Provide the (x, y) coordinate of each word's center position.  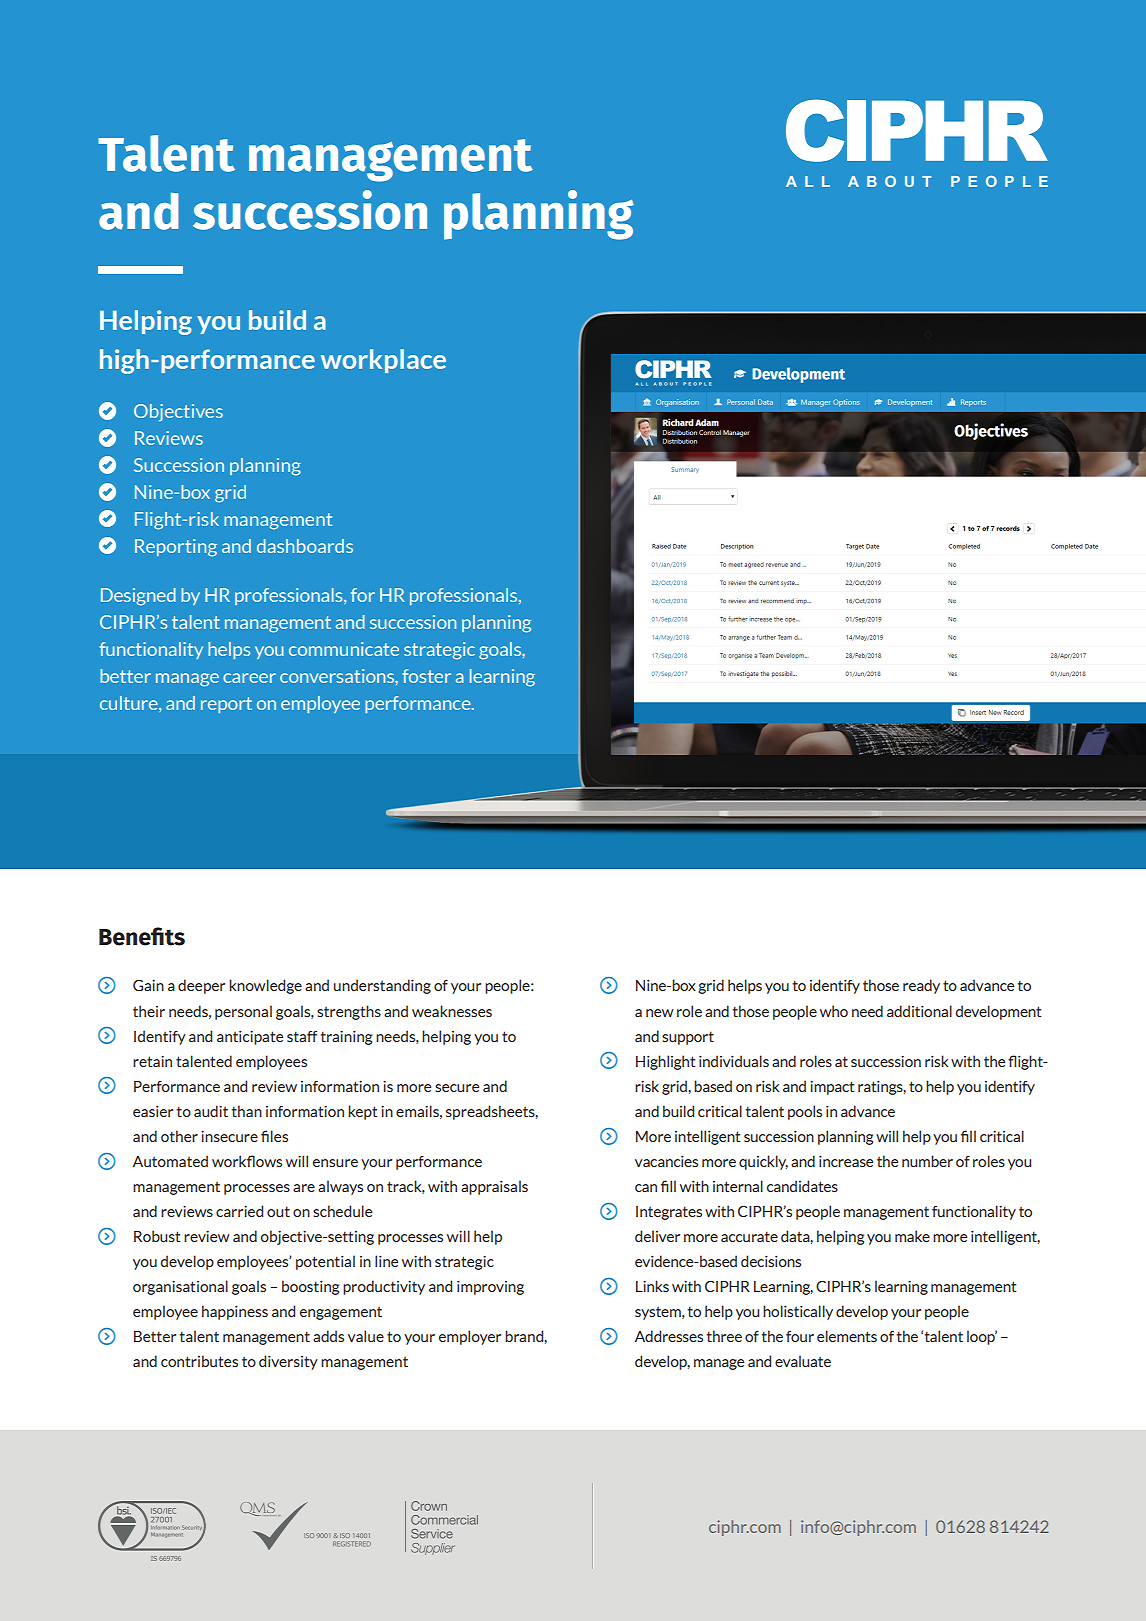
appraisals (494, 1187)
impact (832, 1087)
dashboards (305, 546)
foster (426, 676)
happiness (235, 1312)
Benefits (142, 936)
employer (470, 1337)
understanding (382, 986)
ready (921, 986)
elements (847, 1336)
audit (211, 1111)
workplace (383, 361)
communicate (344, 649)
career (249, 678)
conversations (338, 676)
